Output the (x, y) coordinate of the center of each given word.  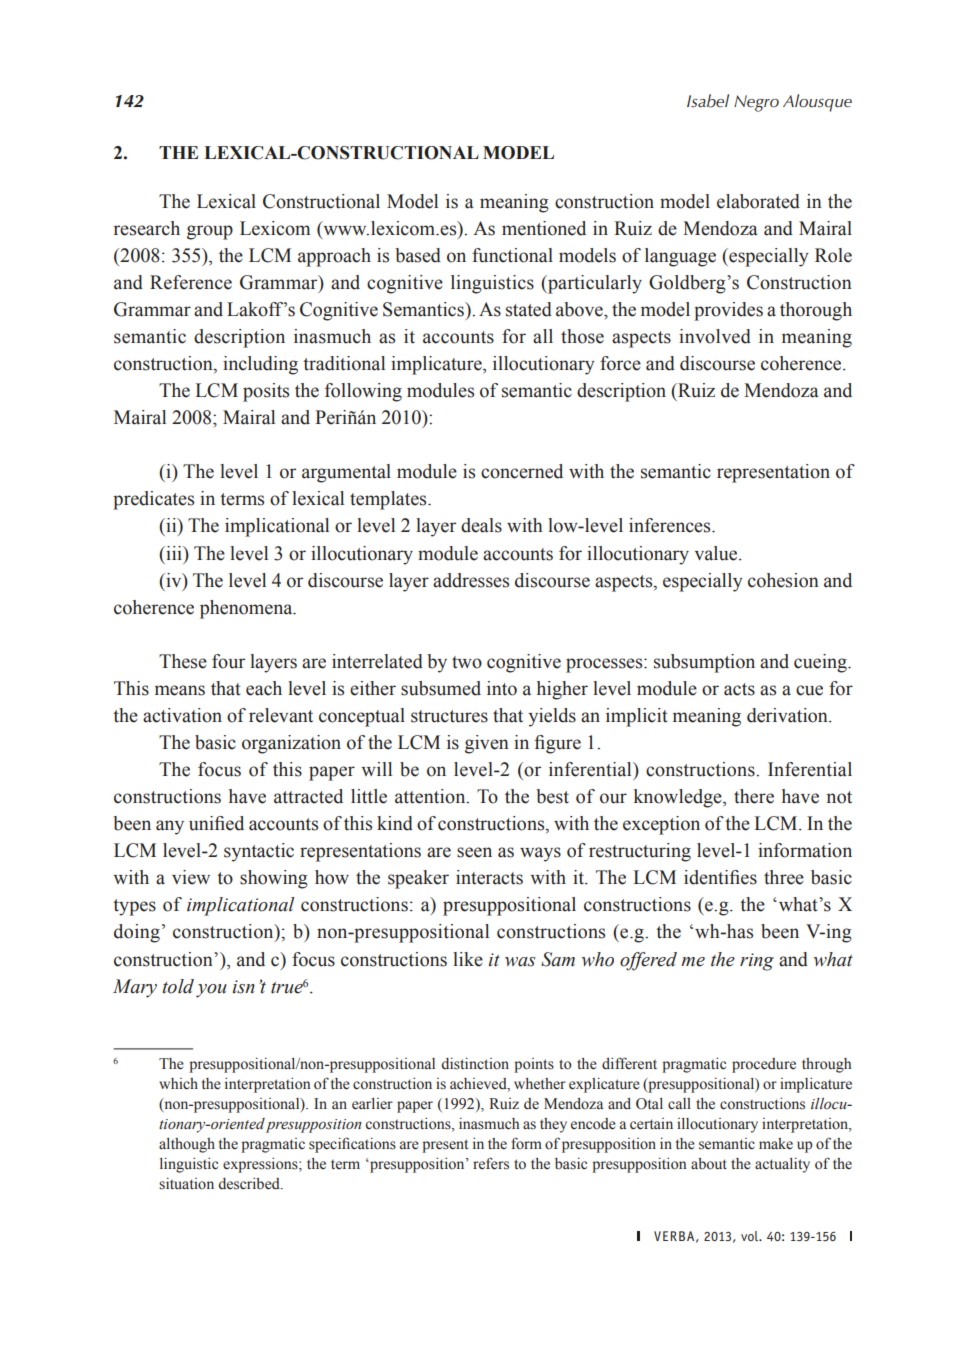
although (187, 1145)
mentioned (544, 228)
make (776, 1144)
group (210, 232)
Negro (756, 103)
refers (491, 1163)
